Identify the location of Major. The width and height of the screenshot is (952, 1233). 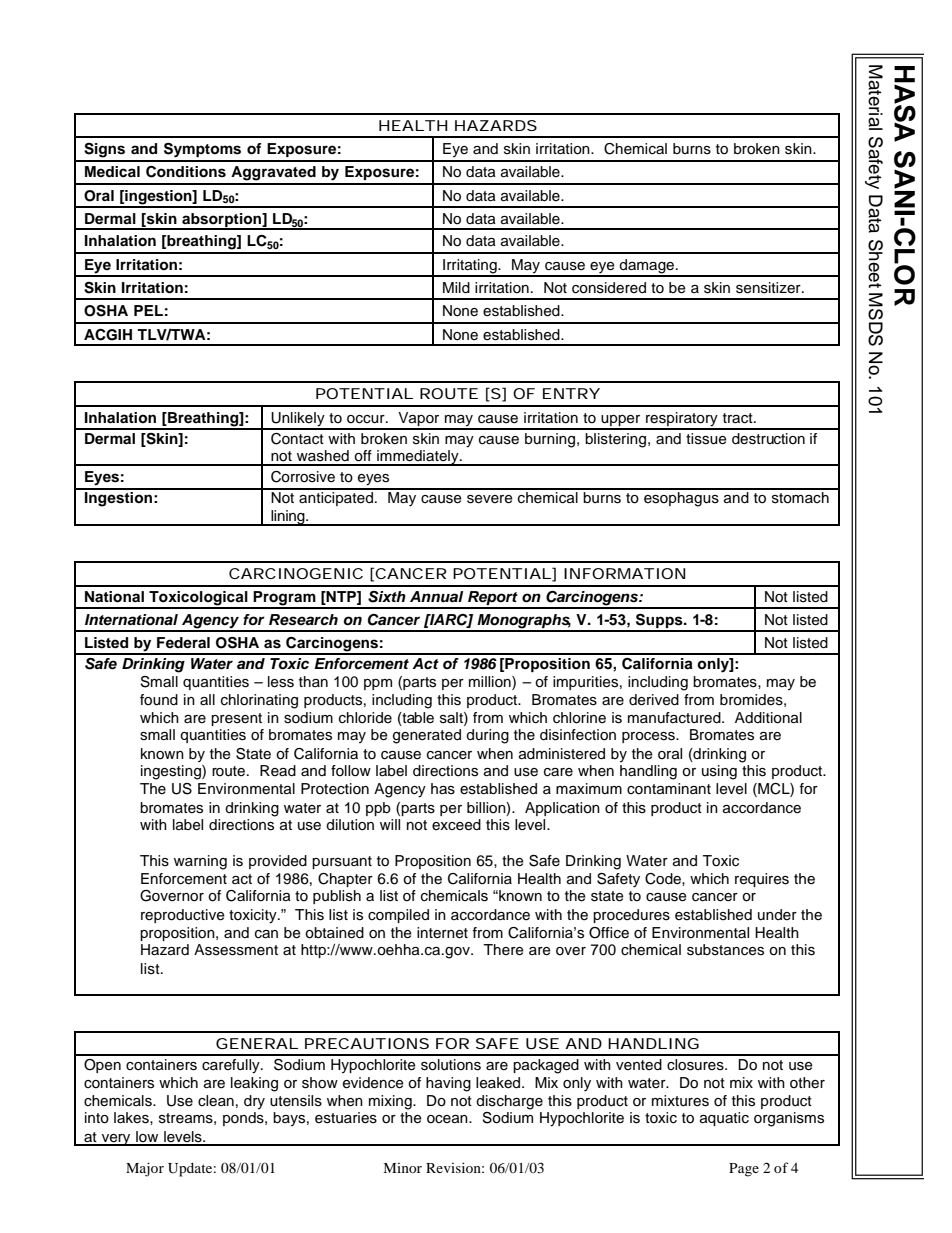
(145, 1169).
